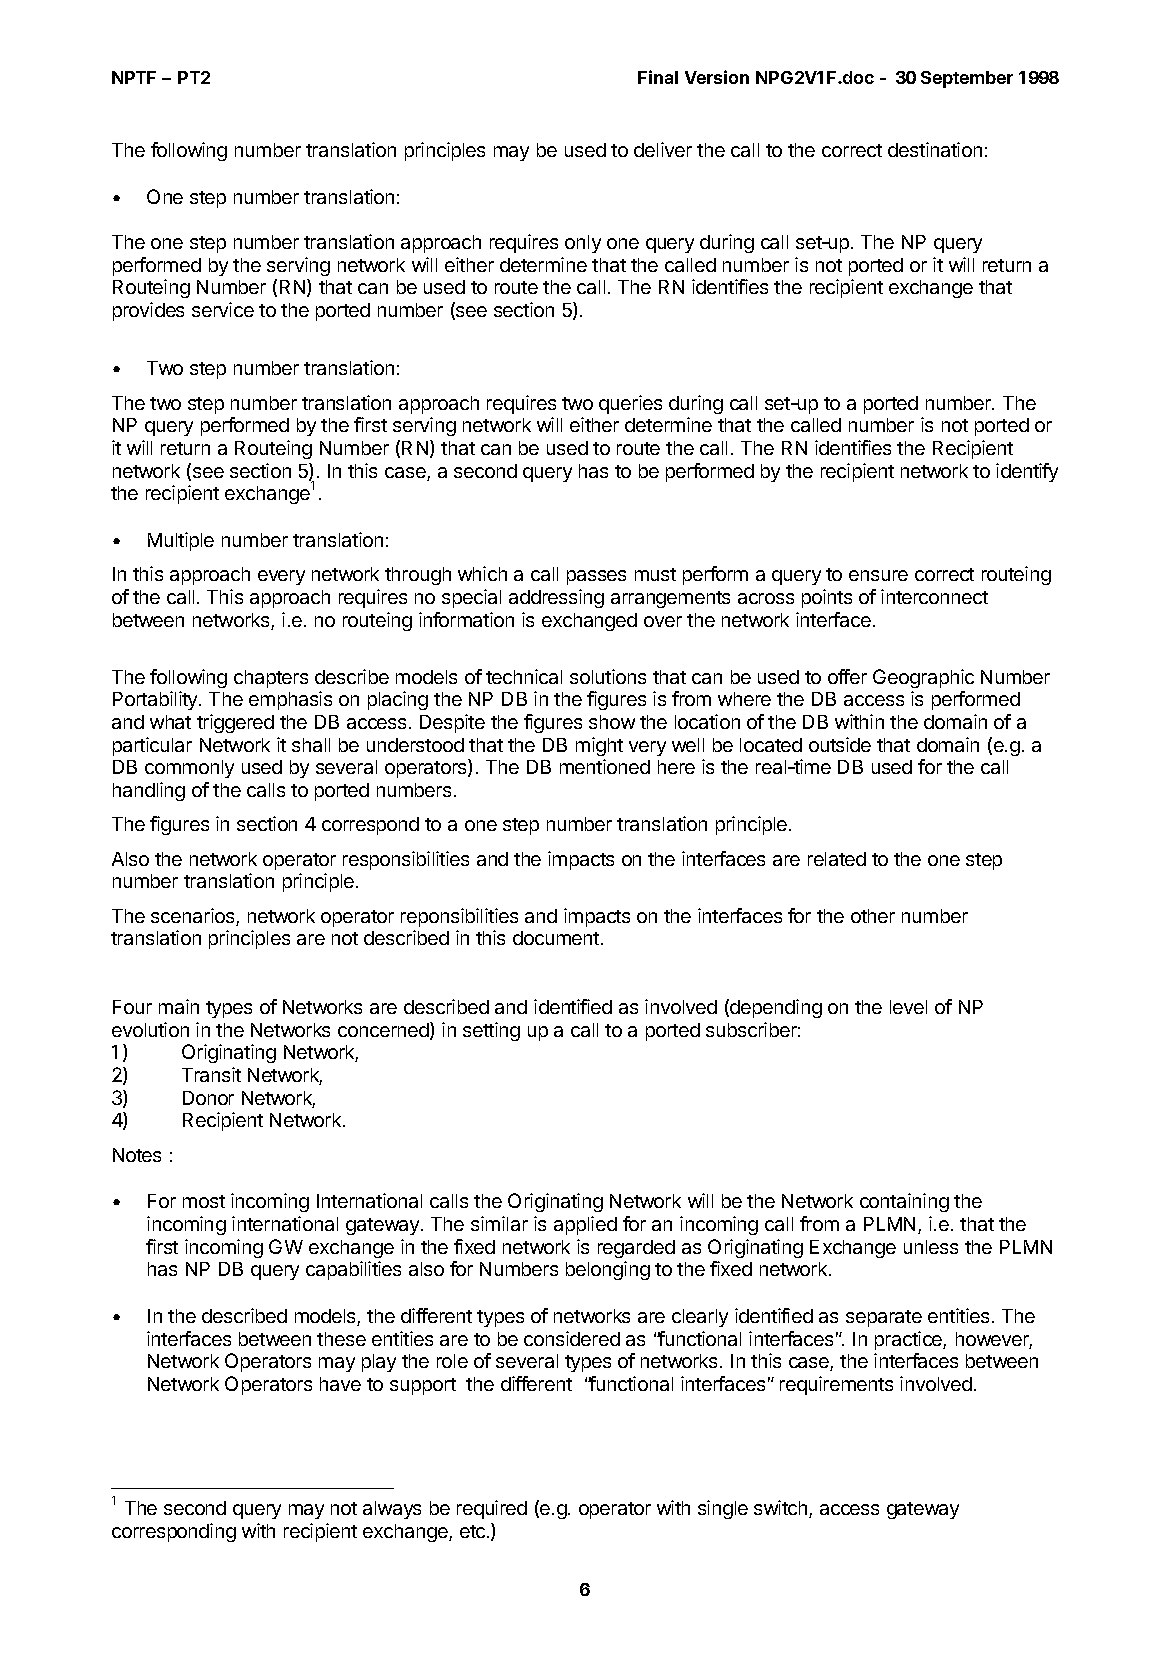  What do you see at coordinates (935, 149) in the screenshot?
I see `destination` at bounding box center [935, 149].
